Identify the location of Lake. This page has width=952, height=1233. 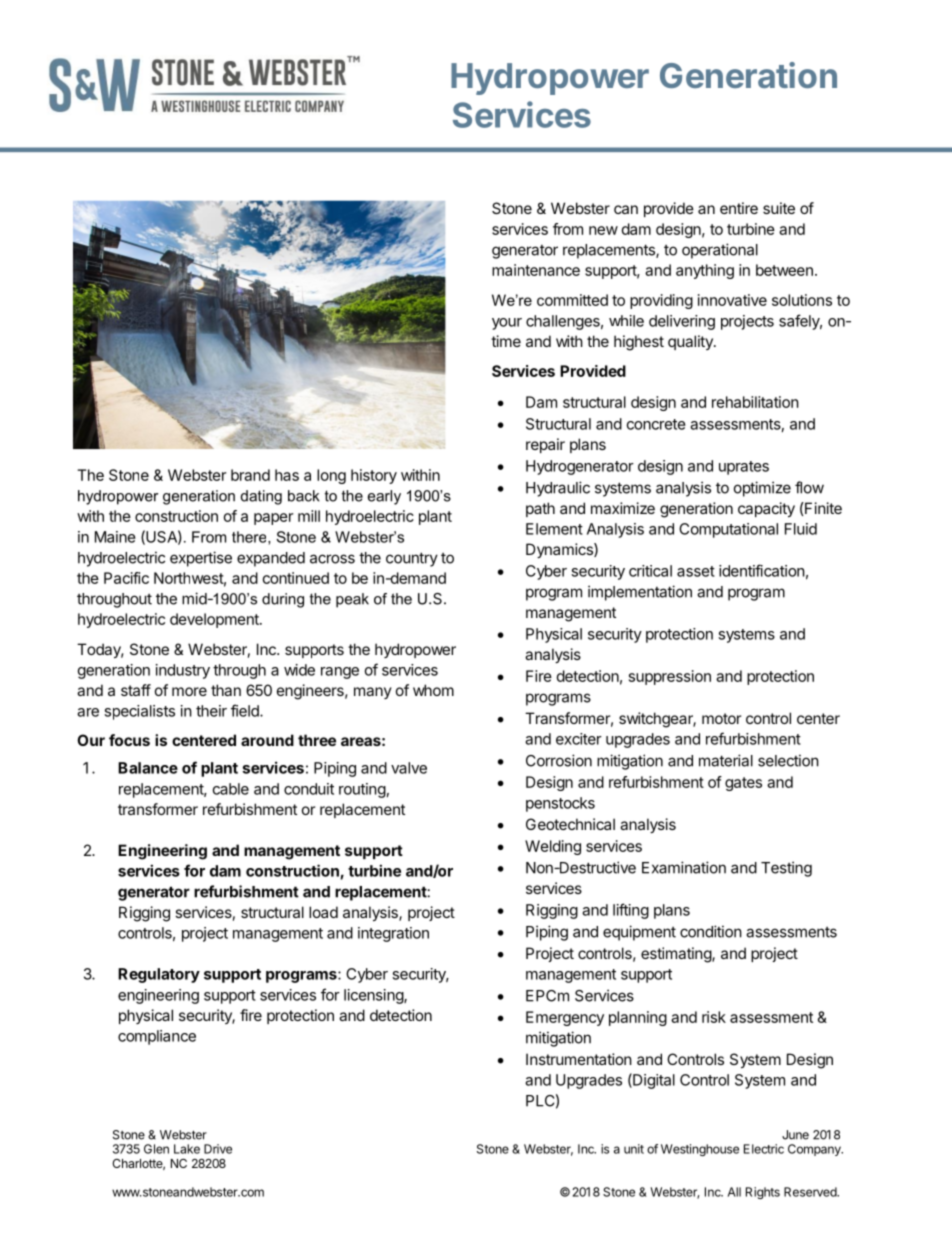
(187, 1149).
